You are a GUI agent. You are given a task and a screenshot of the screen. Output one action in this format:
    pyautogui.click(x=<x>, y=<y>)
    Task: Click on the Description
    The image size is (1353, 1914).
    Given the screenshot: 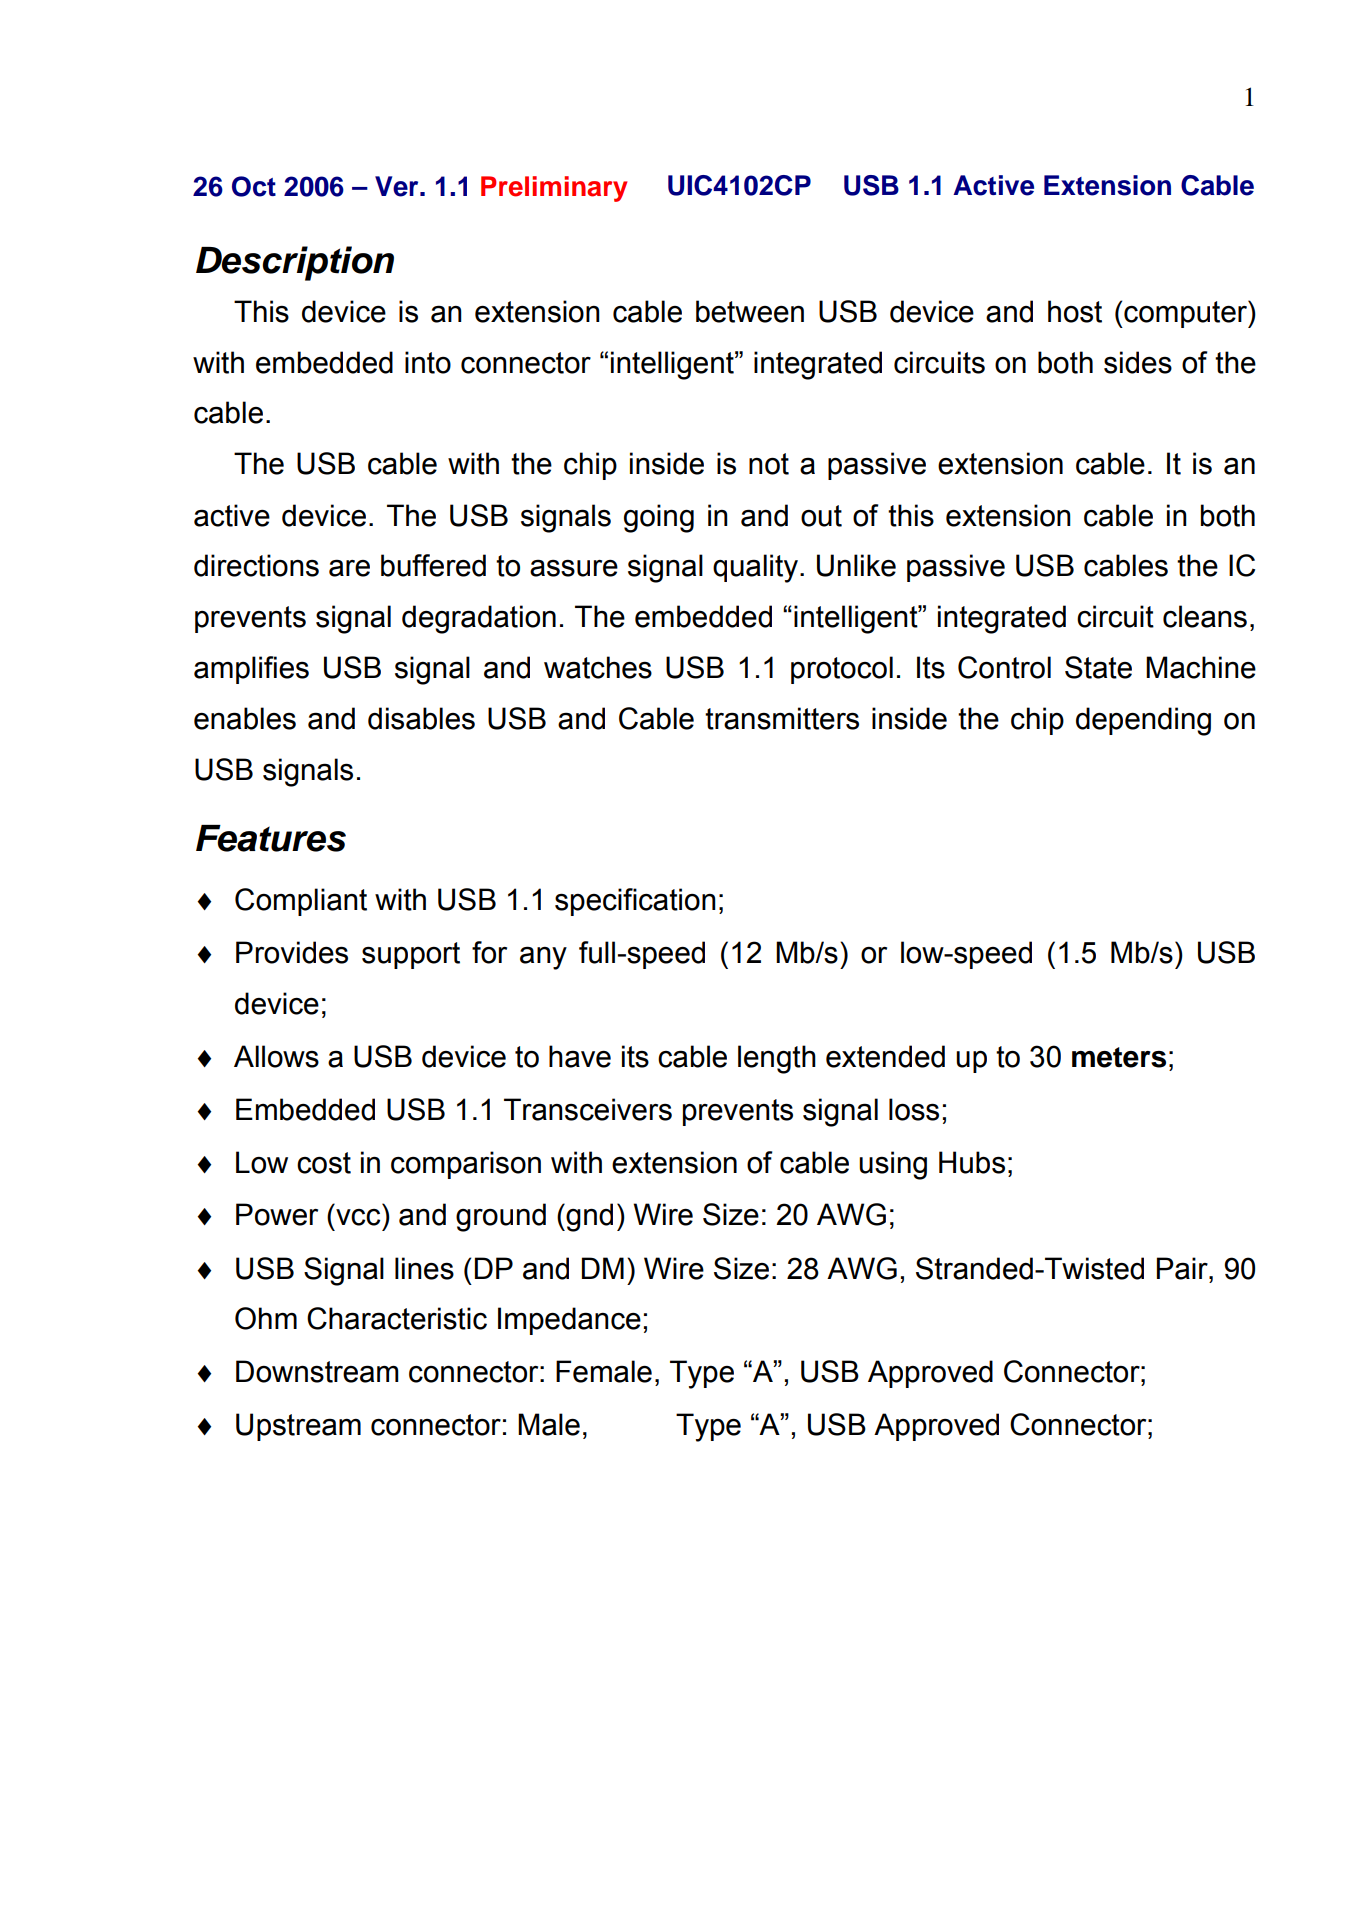 What is the action you would take?
    pyautogui.click(x=295, y=263)
